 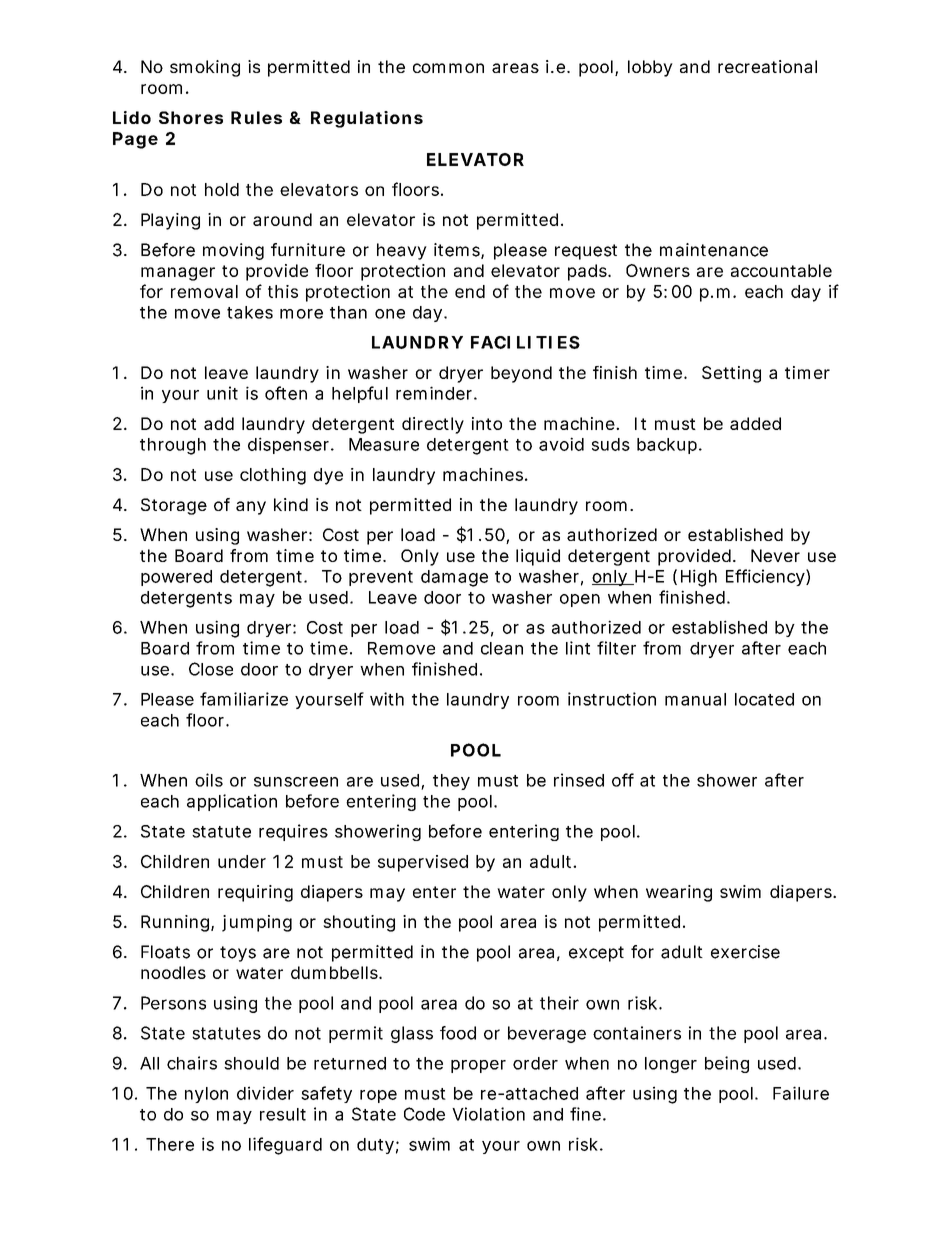 What do you see at coordinates (727, 1064) in the page?
I see `being` at bounding box center [727, 1064].
